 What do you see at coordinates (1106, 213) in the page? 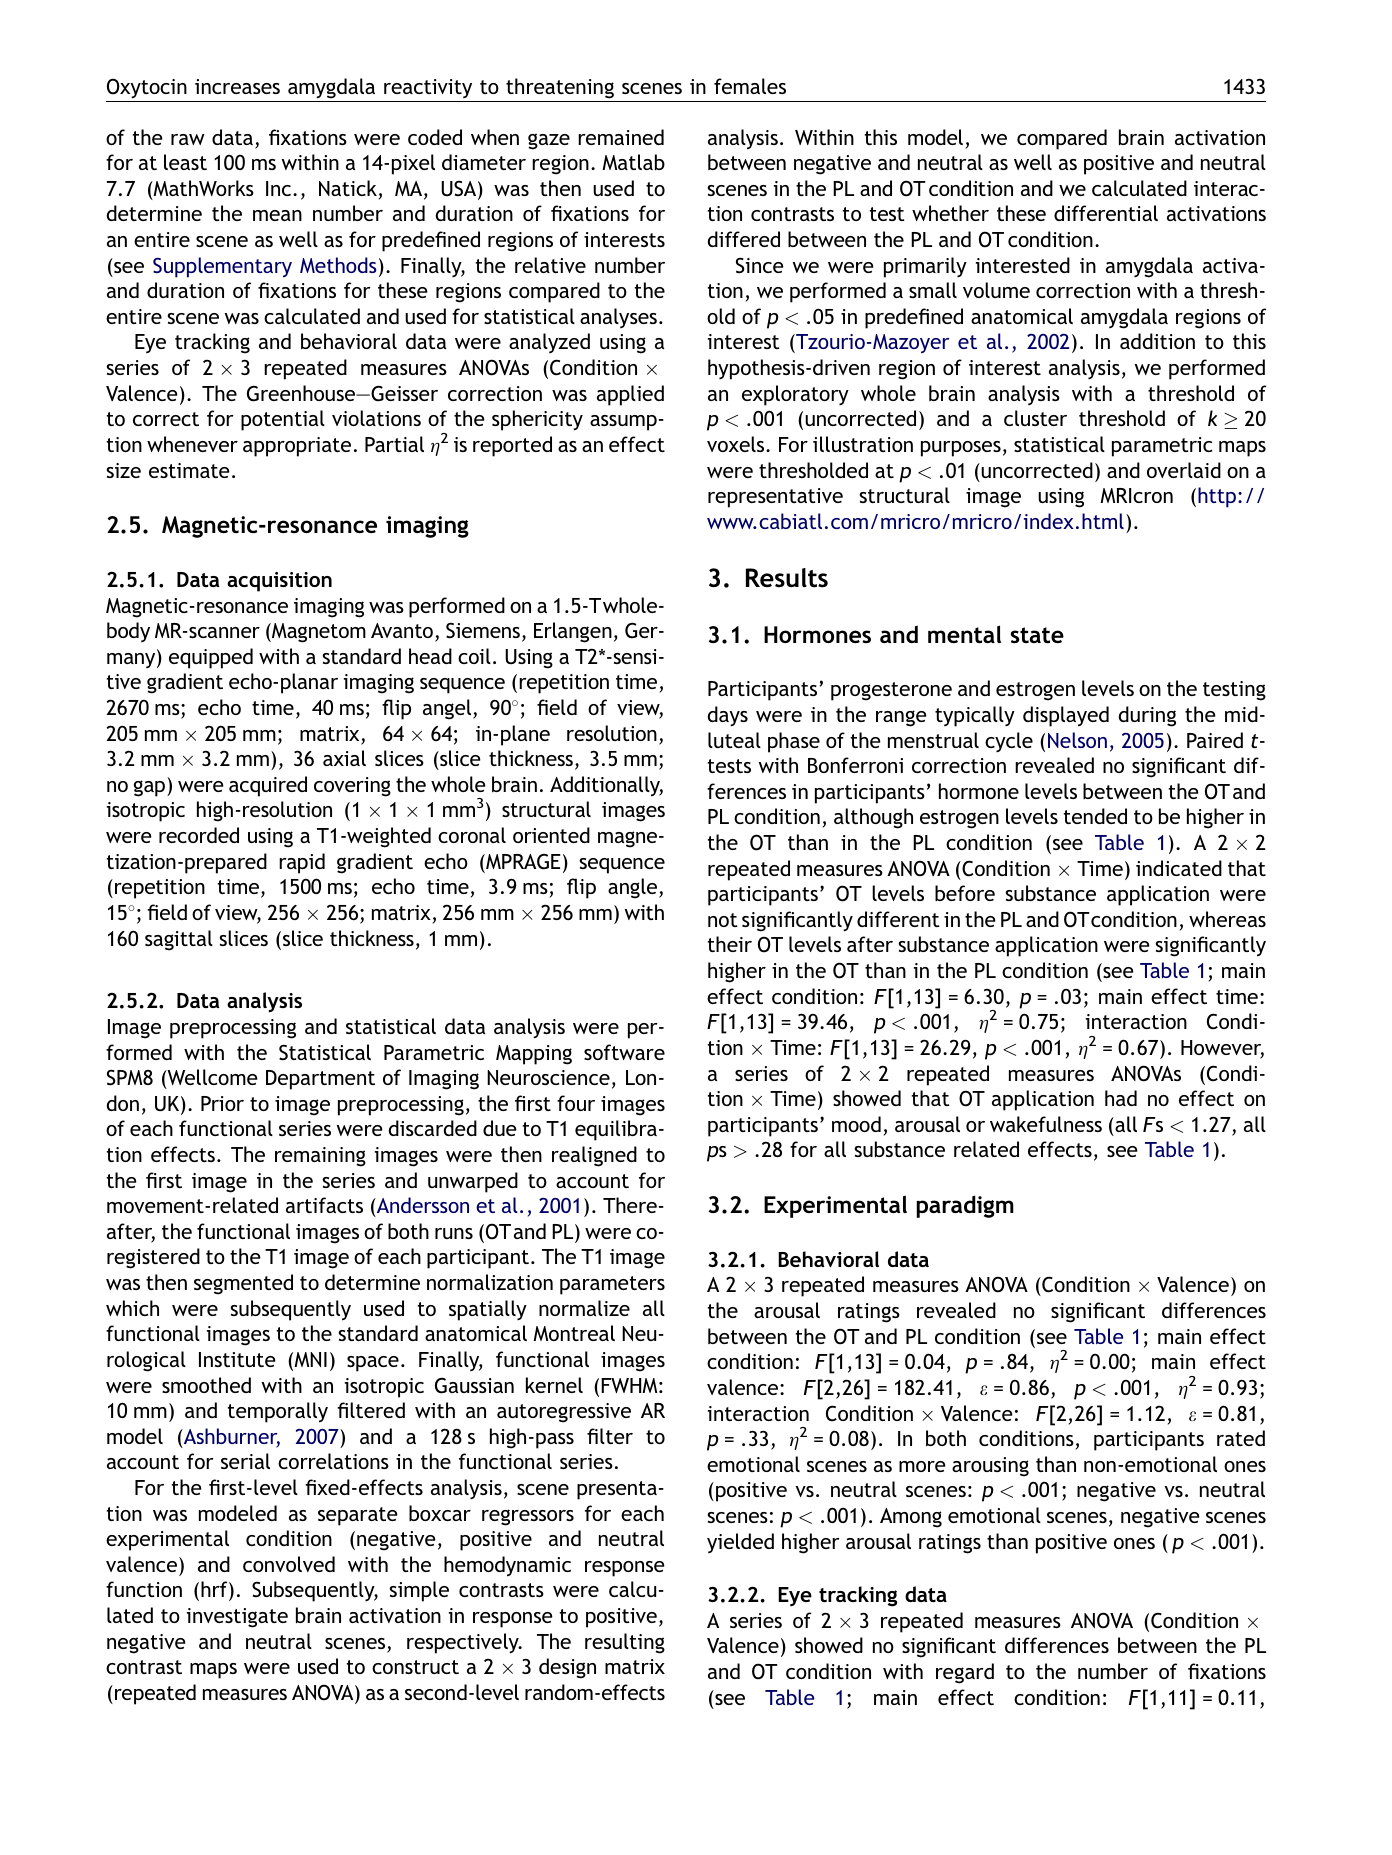
I see `differential` at bounding box center [1106, 213].
